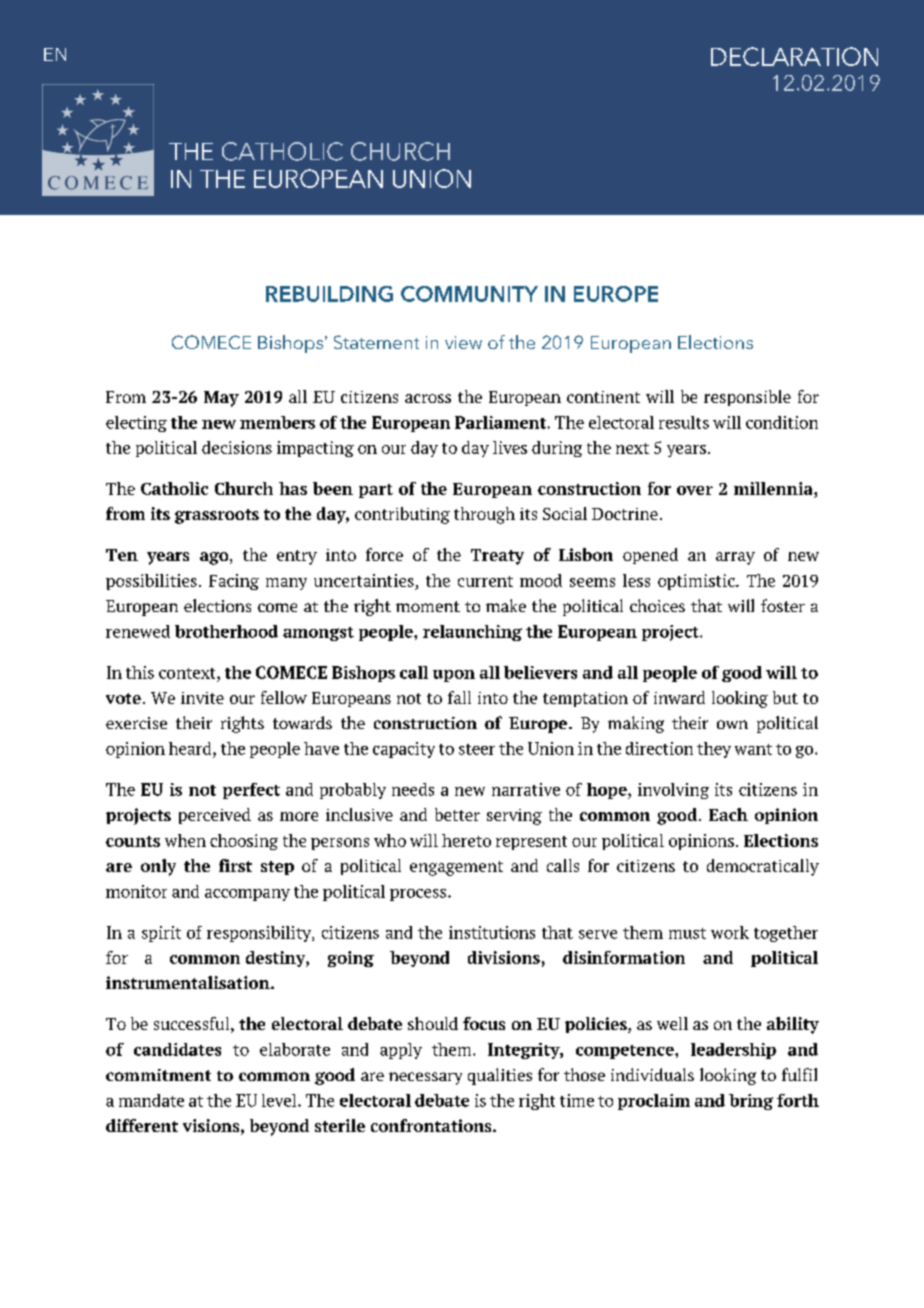 Image resolution: width=924 pixels, height=1308 pixels. I want to click on necessary, so click(425, 1078).
